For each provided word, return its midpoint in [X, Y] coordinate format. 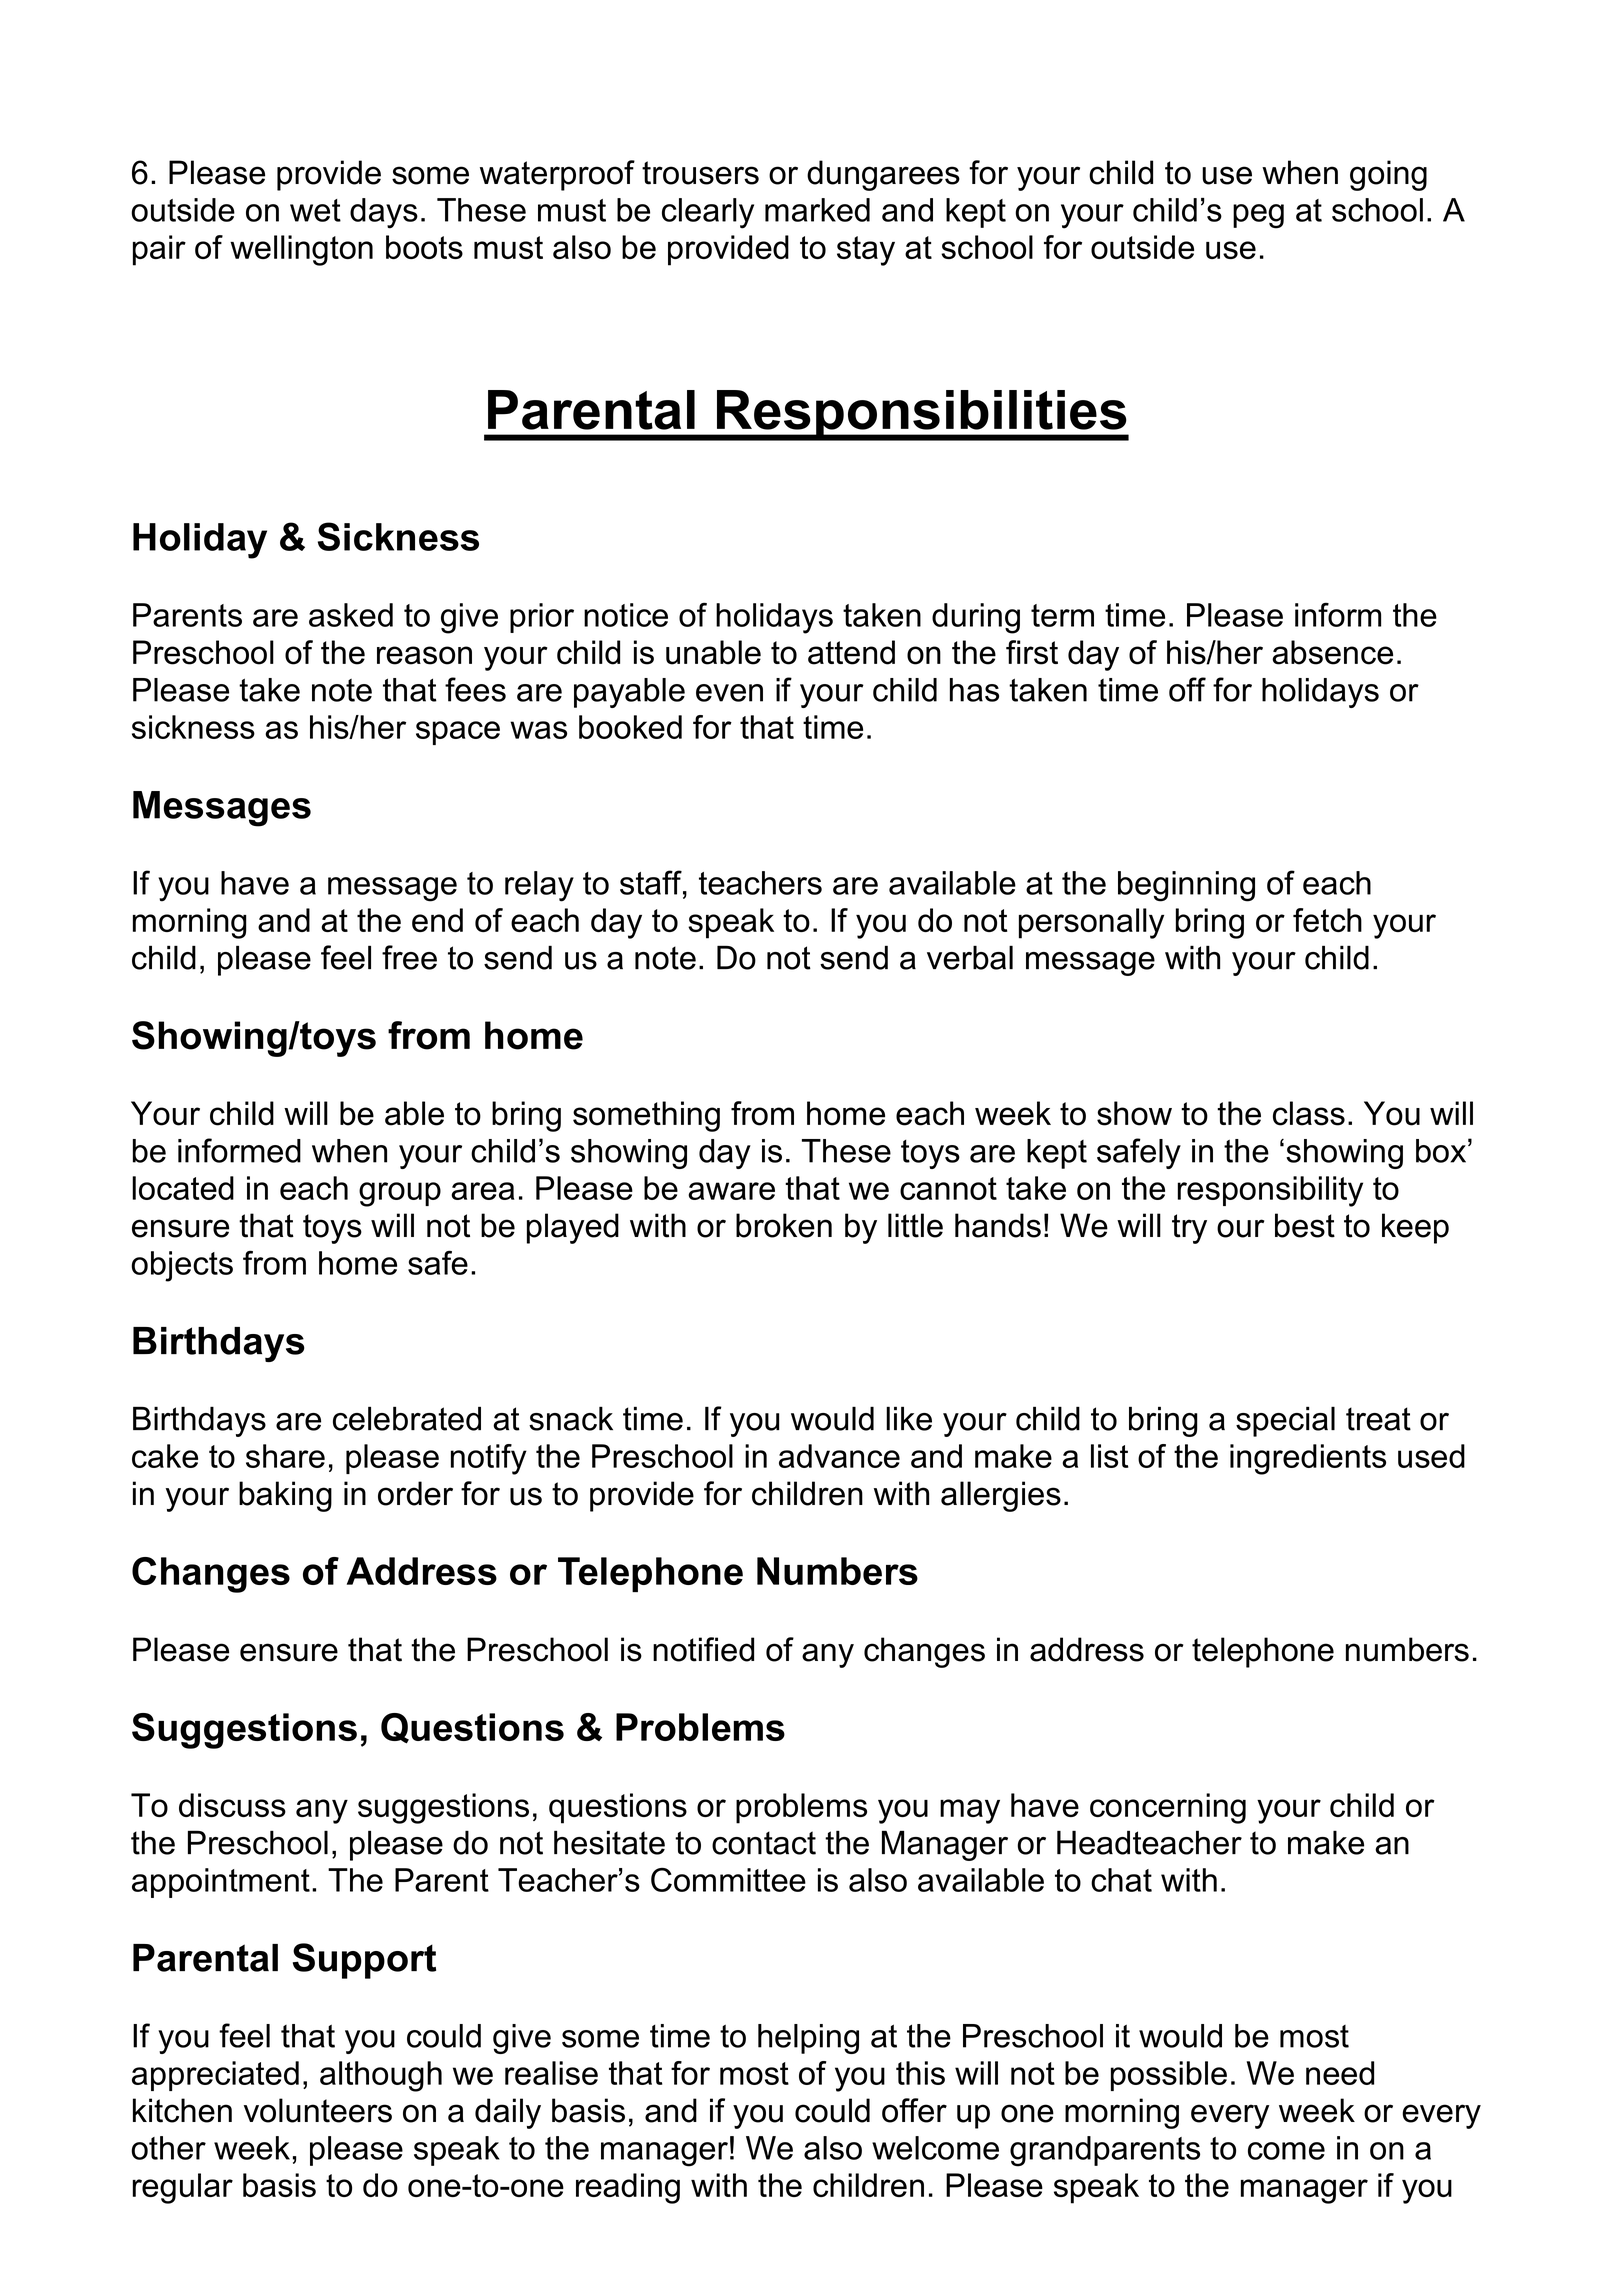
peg [1258, 216]
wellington [301, 250]
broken [784, 1225]
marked [817, 210]
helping [808, 2039]
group [400, 1194]
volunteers [318, 2110]
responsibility [1270, 1191]
